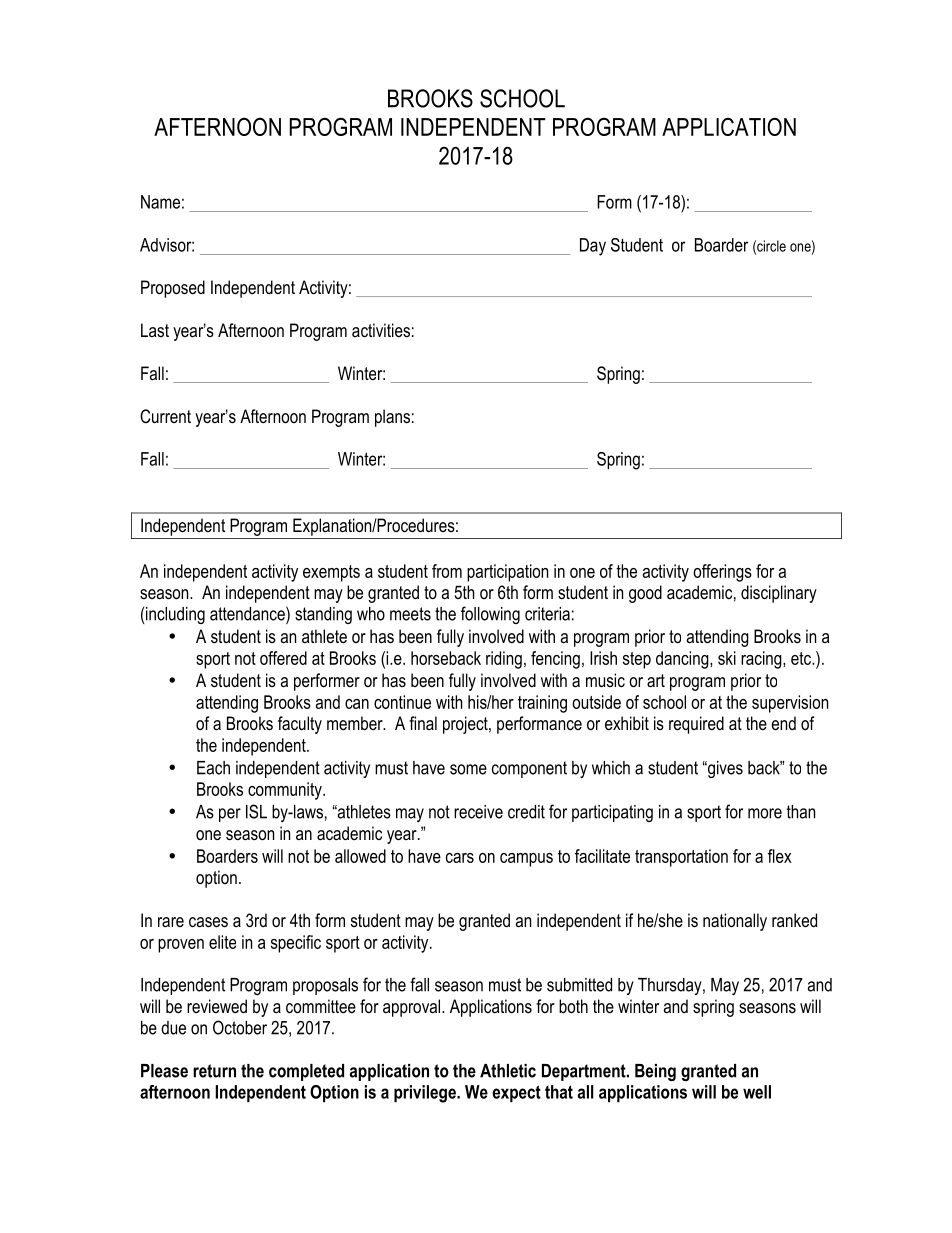 The image size is (952, 1233). What do you see at coordinates (381, 330) in the screenshot?
I see `activities` at bounding box center [381, 330].
